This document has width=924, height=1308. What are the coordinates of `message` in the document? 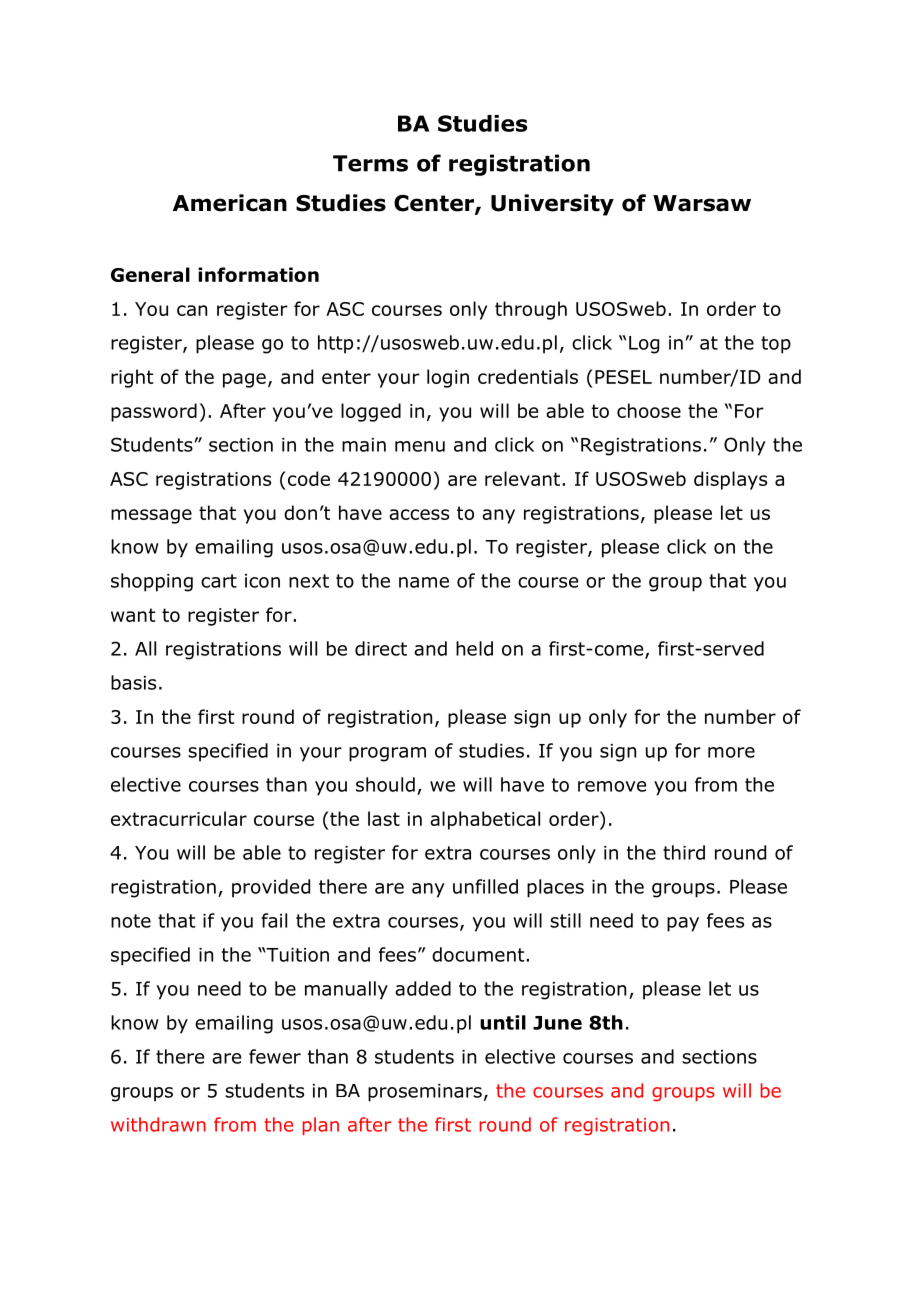 It's located at (151, 516).
